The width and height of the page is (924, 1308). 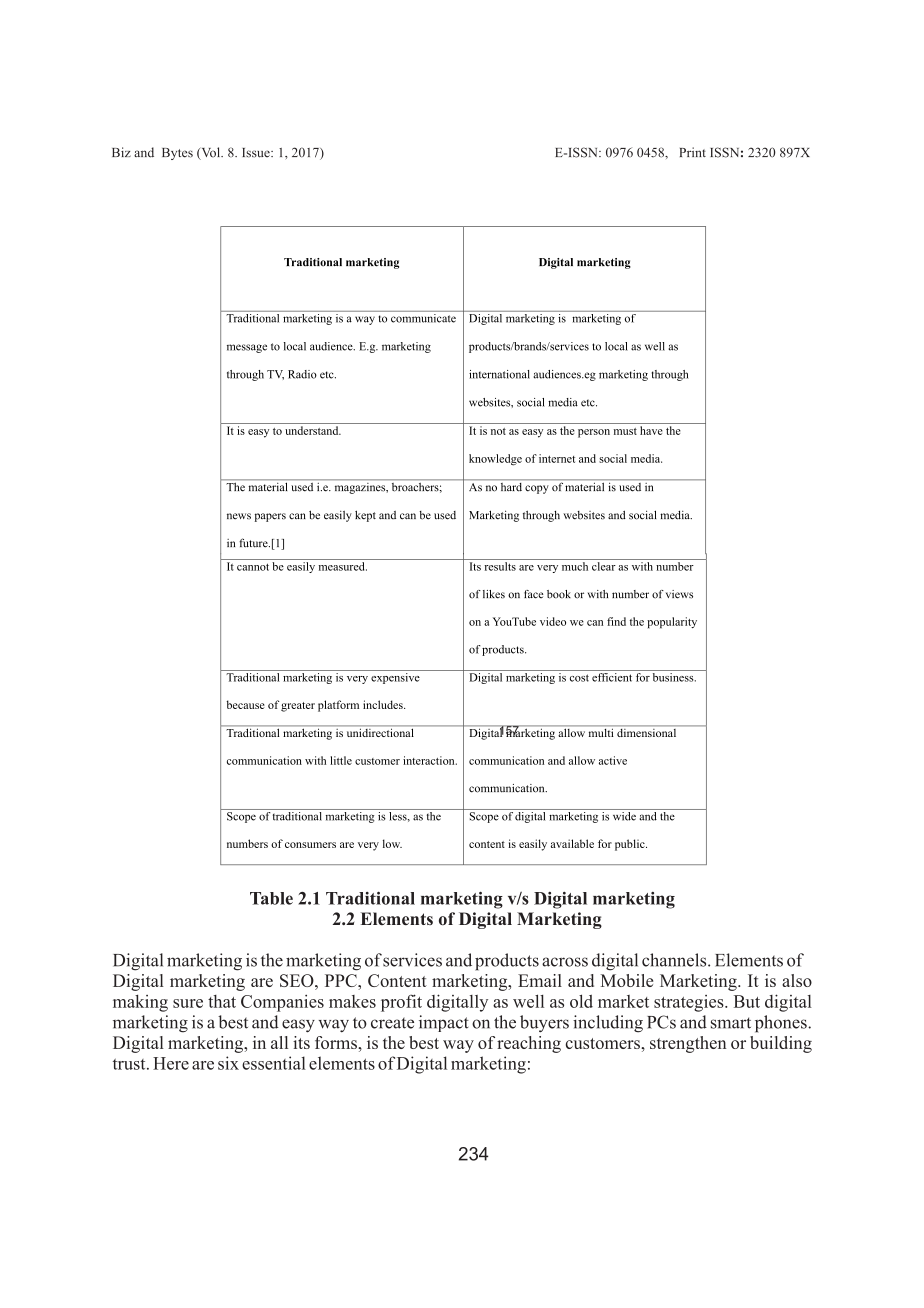 I want to click on six, so click(x=228, y=1063).
